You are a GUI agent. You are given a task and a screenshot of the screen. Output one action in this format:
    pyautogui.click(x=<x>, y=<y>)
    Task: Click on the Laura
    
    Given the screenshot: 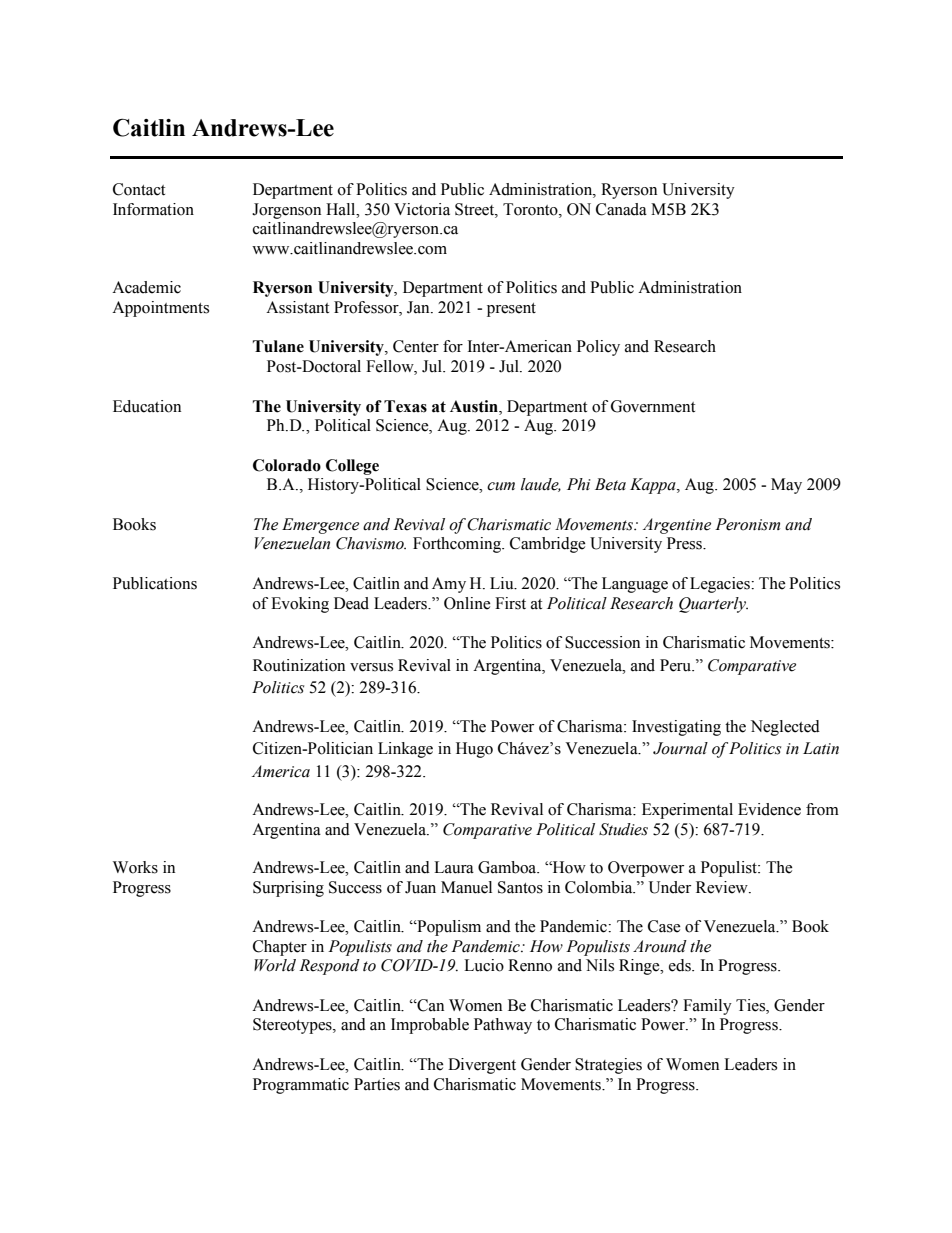 What is the action you would take?
    pyautogui.click(x=454, y=867)
